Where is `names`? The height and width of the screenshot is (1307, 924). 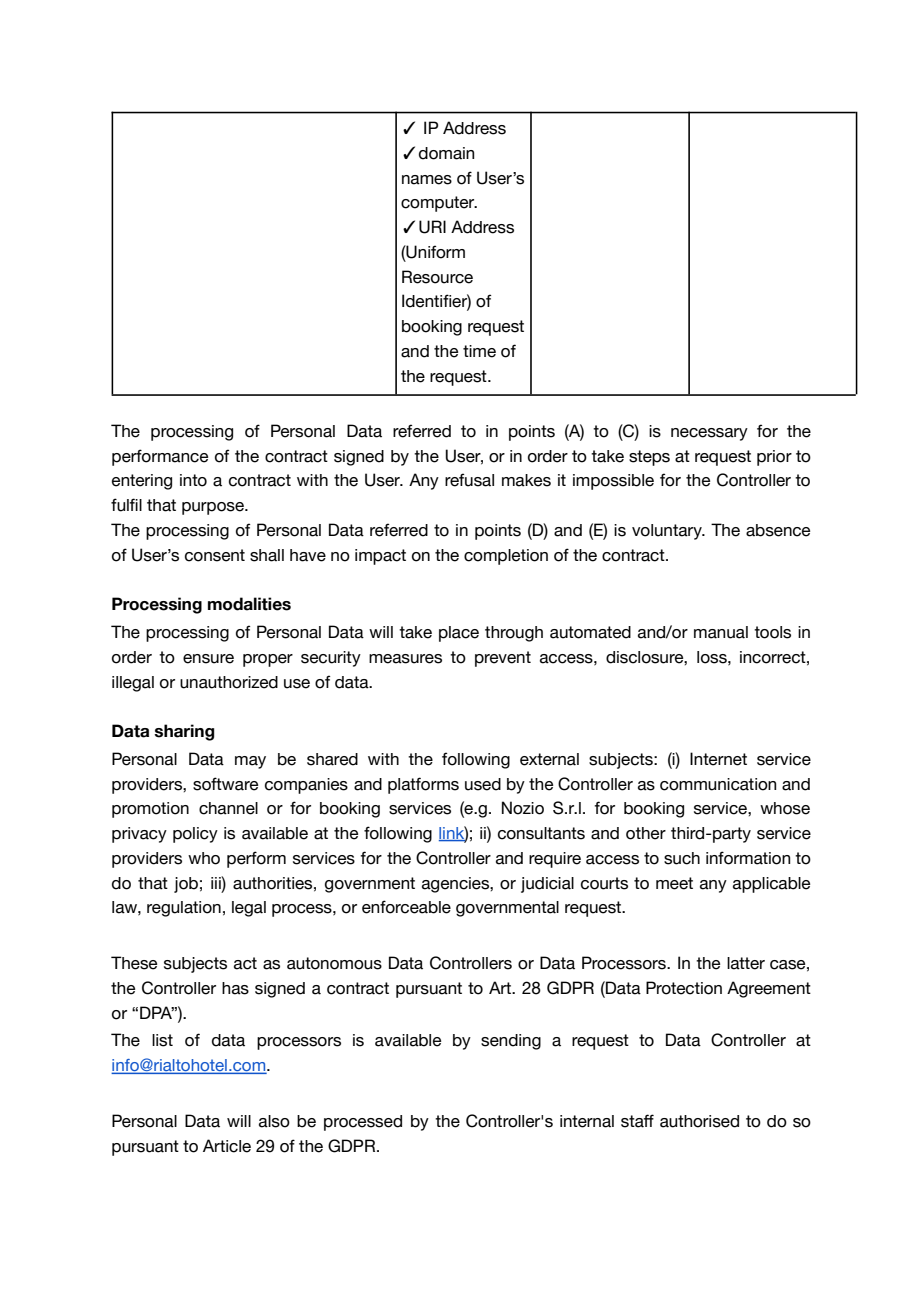 names is located at coordinates (427, 180).
